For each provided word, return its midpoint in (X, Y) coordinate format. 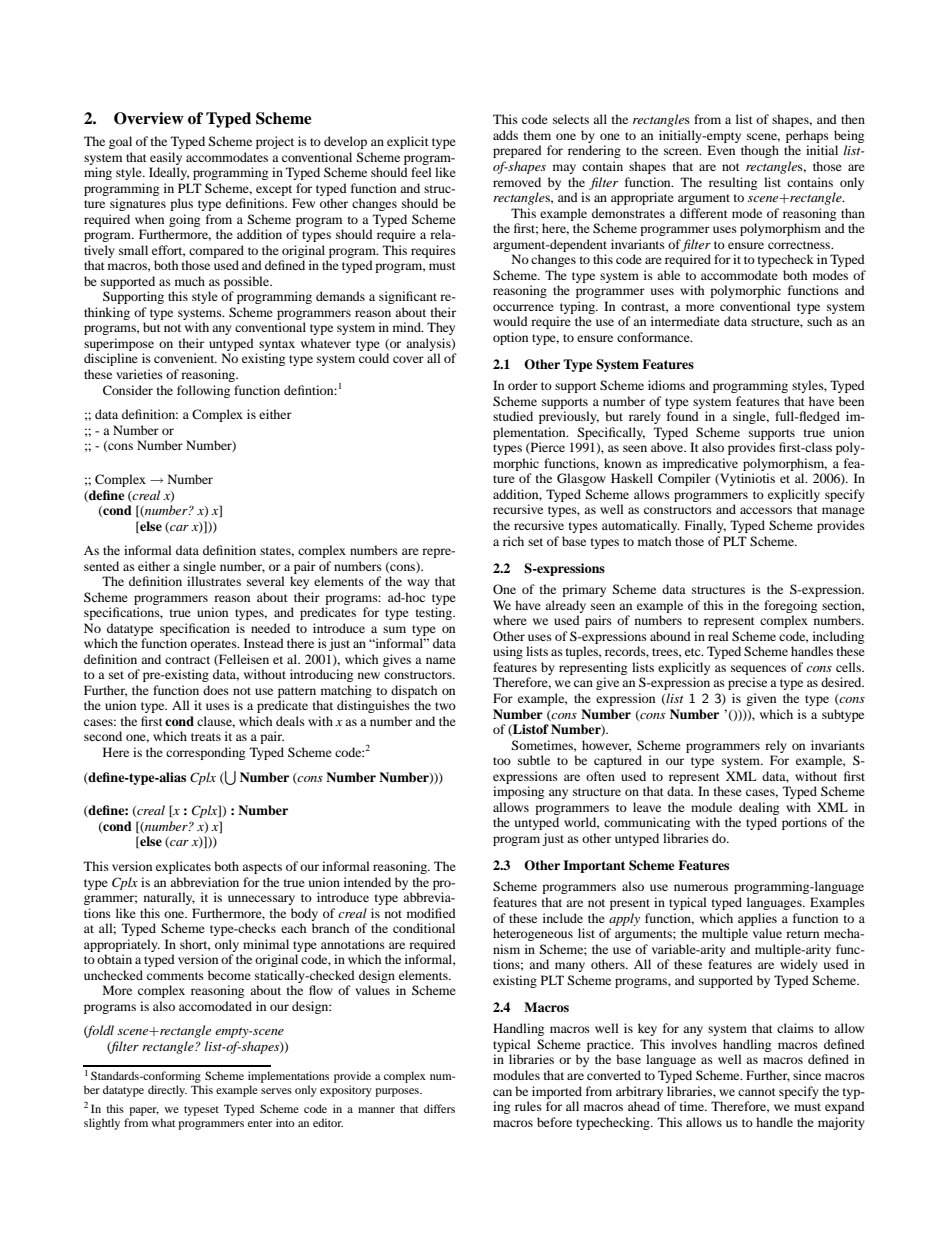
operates (214, 645)
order (523, 385)
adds (505, 135)
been (851, 401)
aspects (262, 868)
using (508, 652)
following (203, 391)
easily (166, 158)
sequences (758, 670)
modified (431, 913)
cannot (757, 1092)
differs (439, 1108)
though (760, 151)
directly (167, 1091)
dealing (759, 808)
